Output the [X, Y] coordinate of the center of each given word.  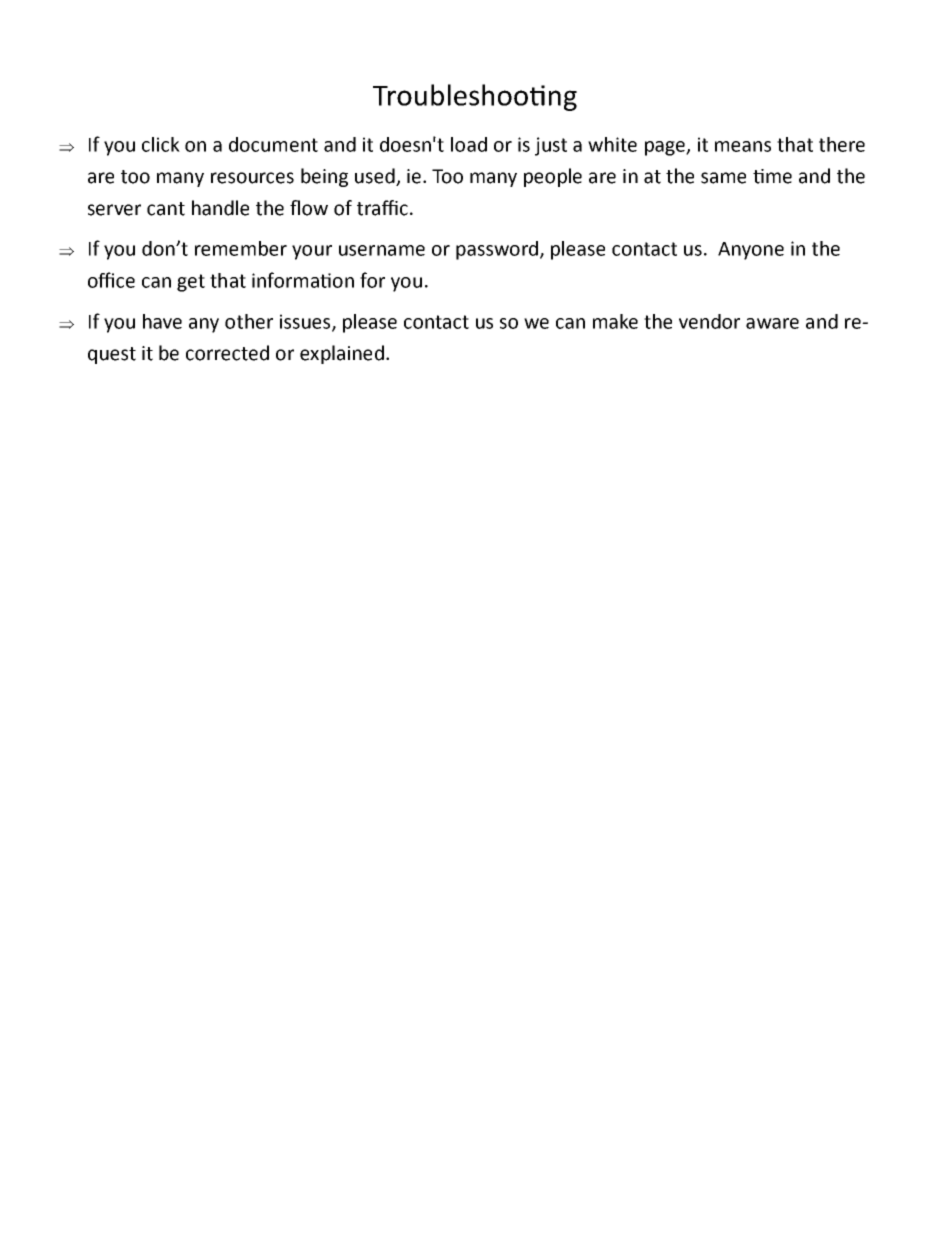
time [772, 176]
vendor [709, 321]
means [743, 146]
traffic [382, 208]
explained [342, 354]
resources [252, 178]
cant [166, 209]
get [191, 283]
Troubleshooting [475, 97]
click [161, 144]
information [303, 280]
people [553, 177]
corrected [227, 353]
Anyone [751, 251]
